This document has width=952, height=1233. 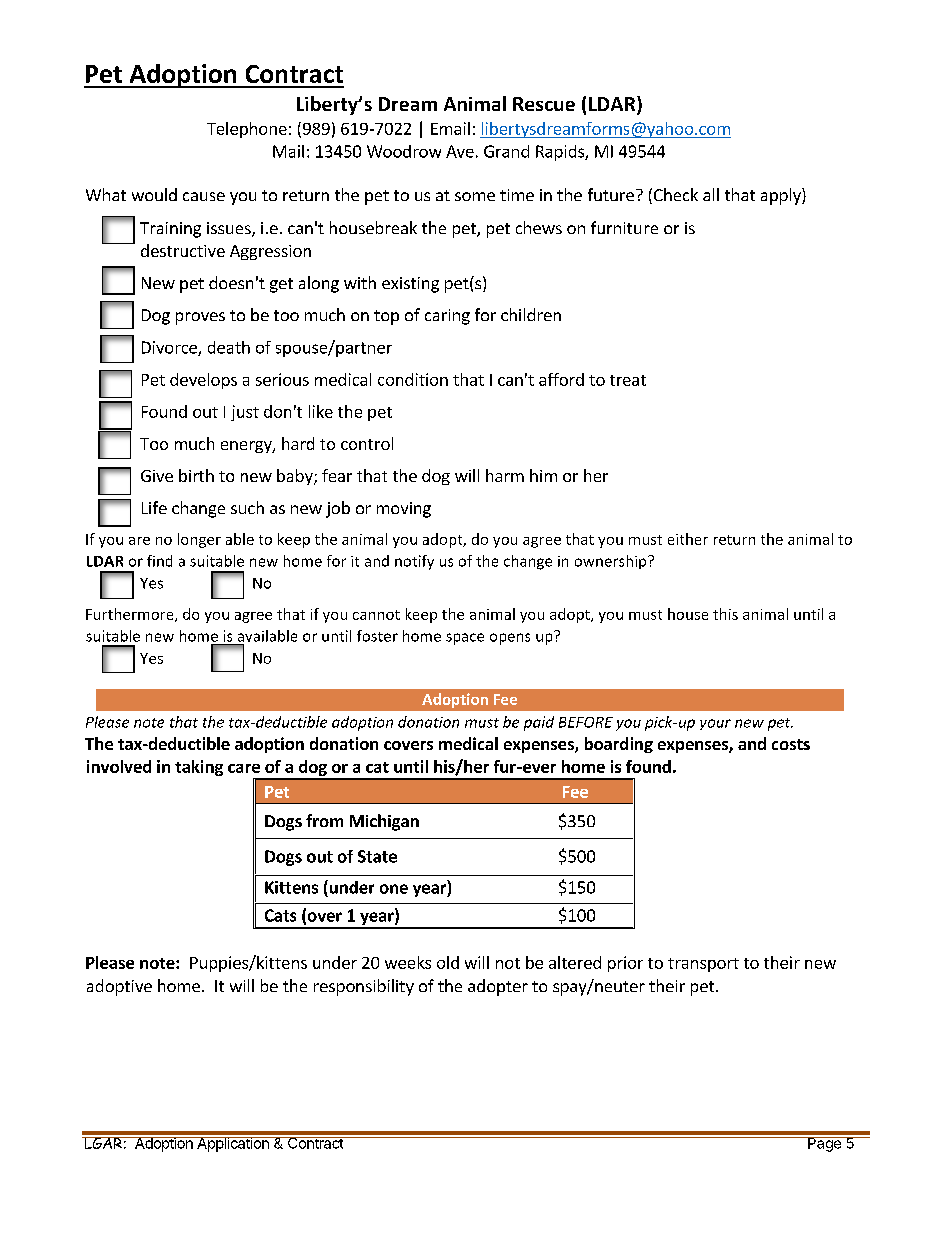 What do you see at coordinates (203, 381) in the document?
I see `develops` at bounding box center [203, 381].
